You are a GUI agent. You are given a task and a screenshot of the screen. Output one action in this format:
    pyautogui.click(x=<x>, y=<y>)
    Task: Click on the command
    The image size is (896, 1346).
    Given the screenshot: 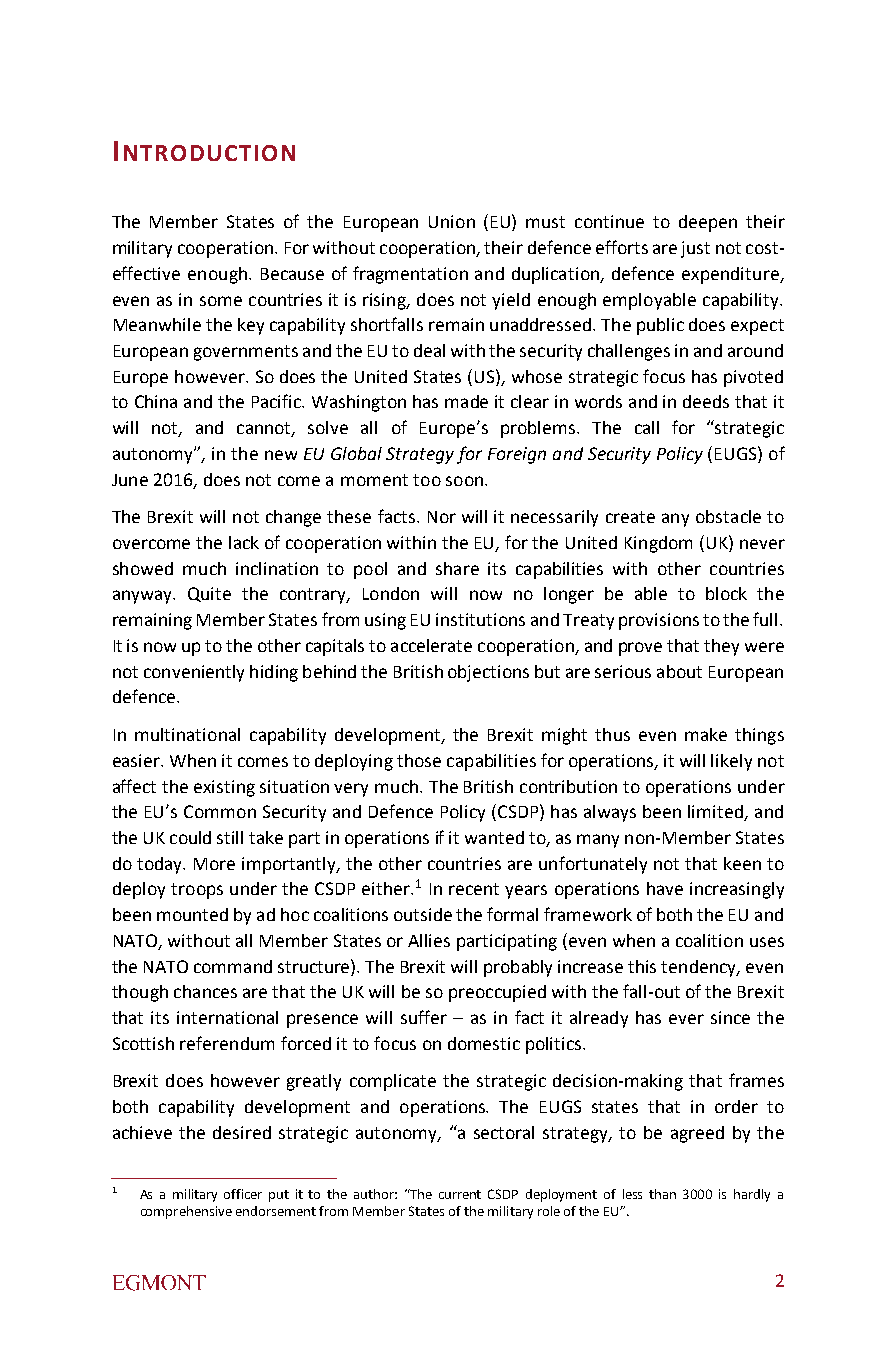 What is the action you would take?
    pyautogui.click(x=233, y=966)
